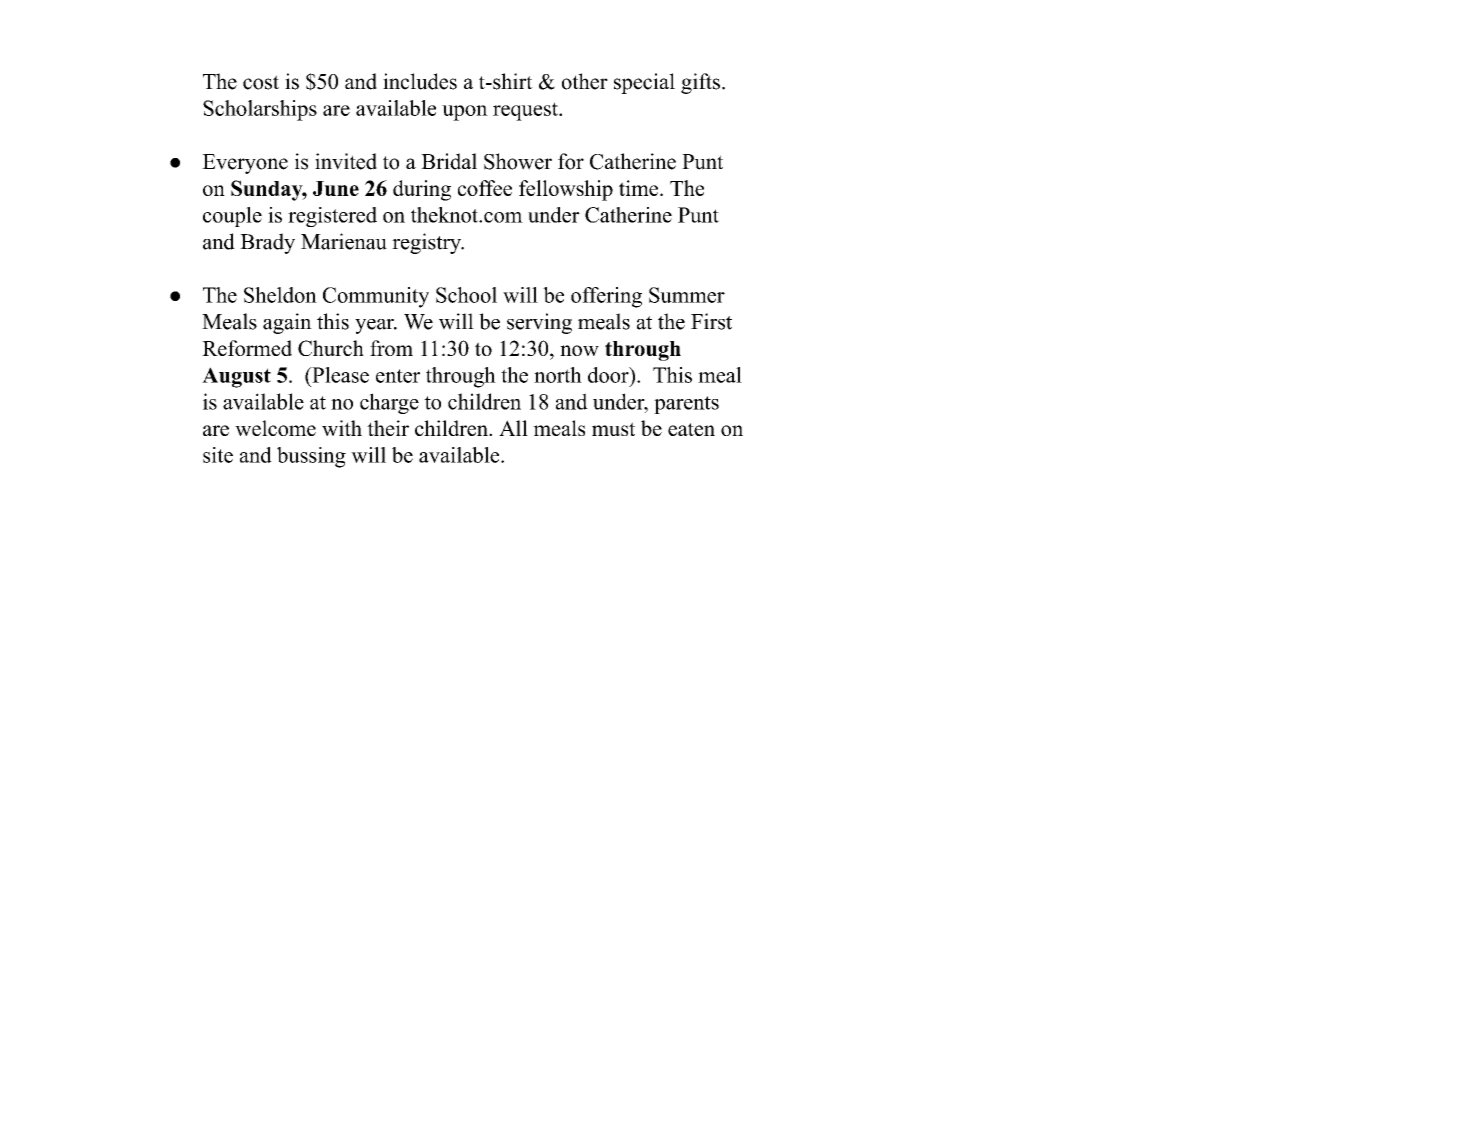 This page has width=1483, height=1146. Describe the element at coordinates (466, 295) in the page. I see `School` at that location.
